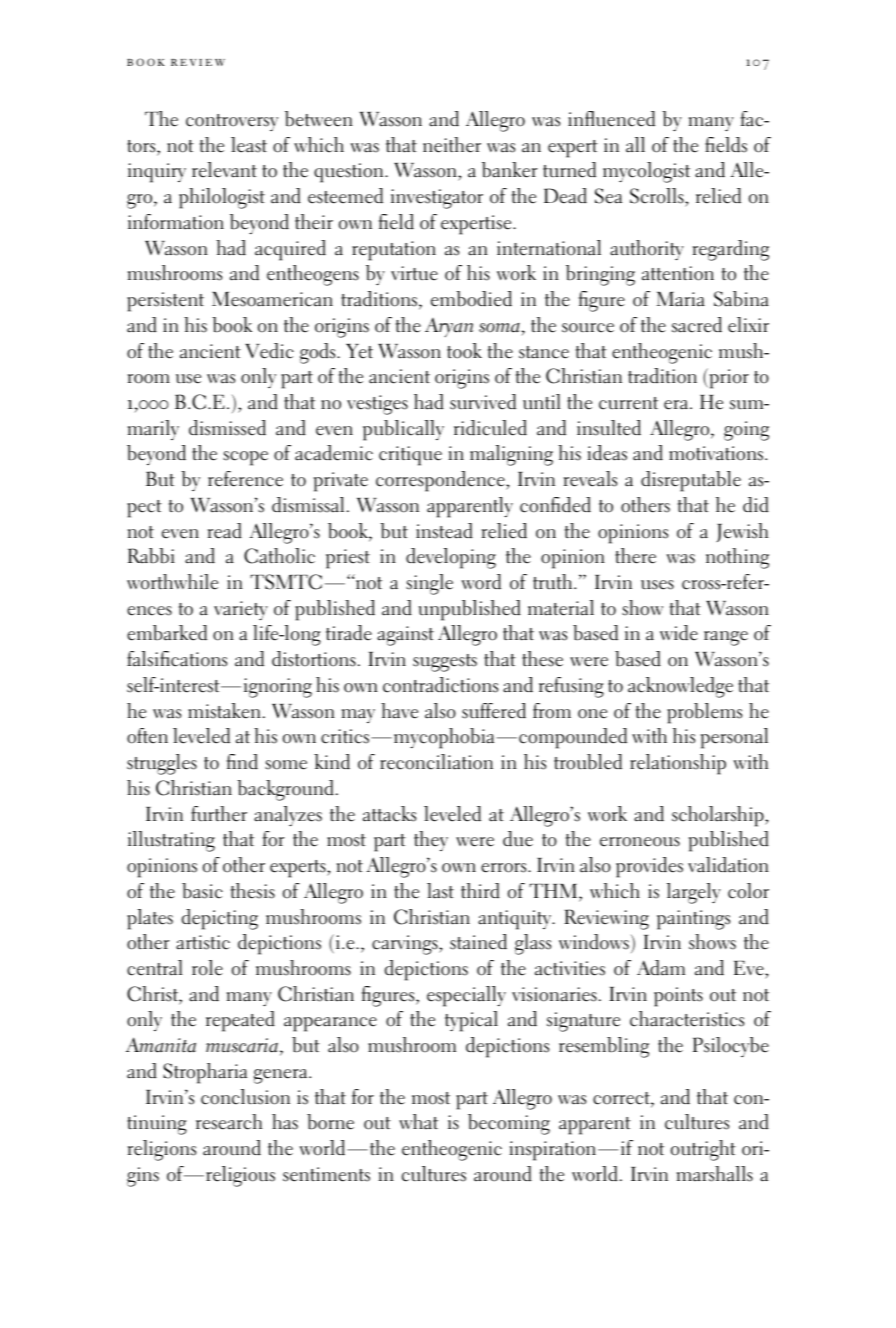 Image resolution: width=896 pixels, height=1328 pixels. I want to click on what, so click(418, 1122).
